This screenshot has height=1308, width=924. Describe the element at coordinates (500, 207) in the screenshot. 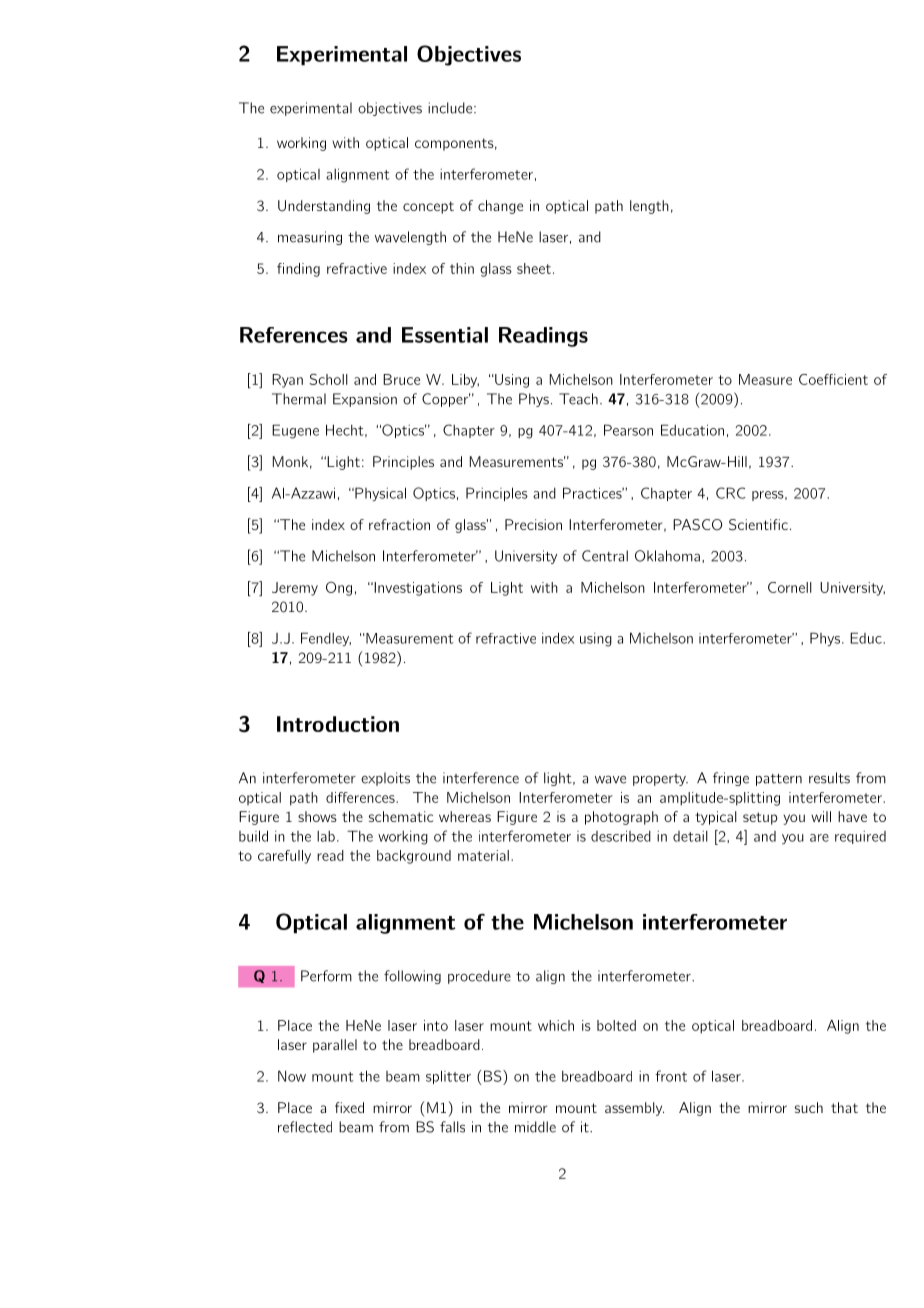

I see `change` at that location.
